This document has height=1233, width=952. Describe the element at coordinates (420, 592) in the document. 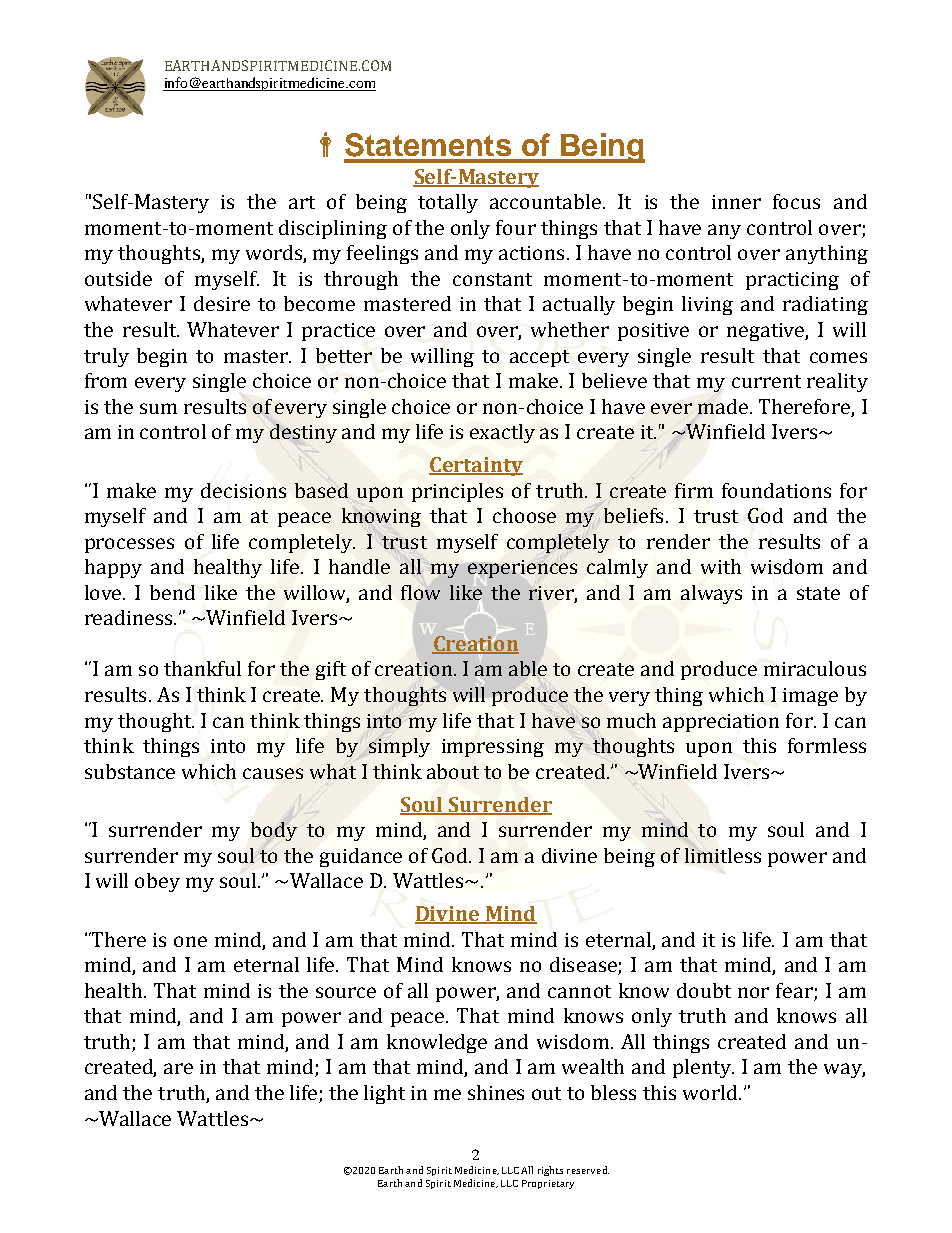

I see `flow` at that location.
